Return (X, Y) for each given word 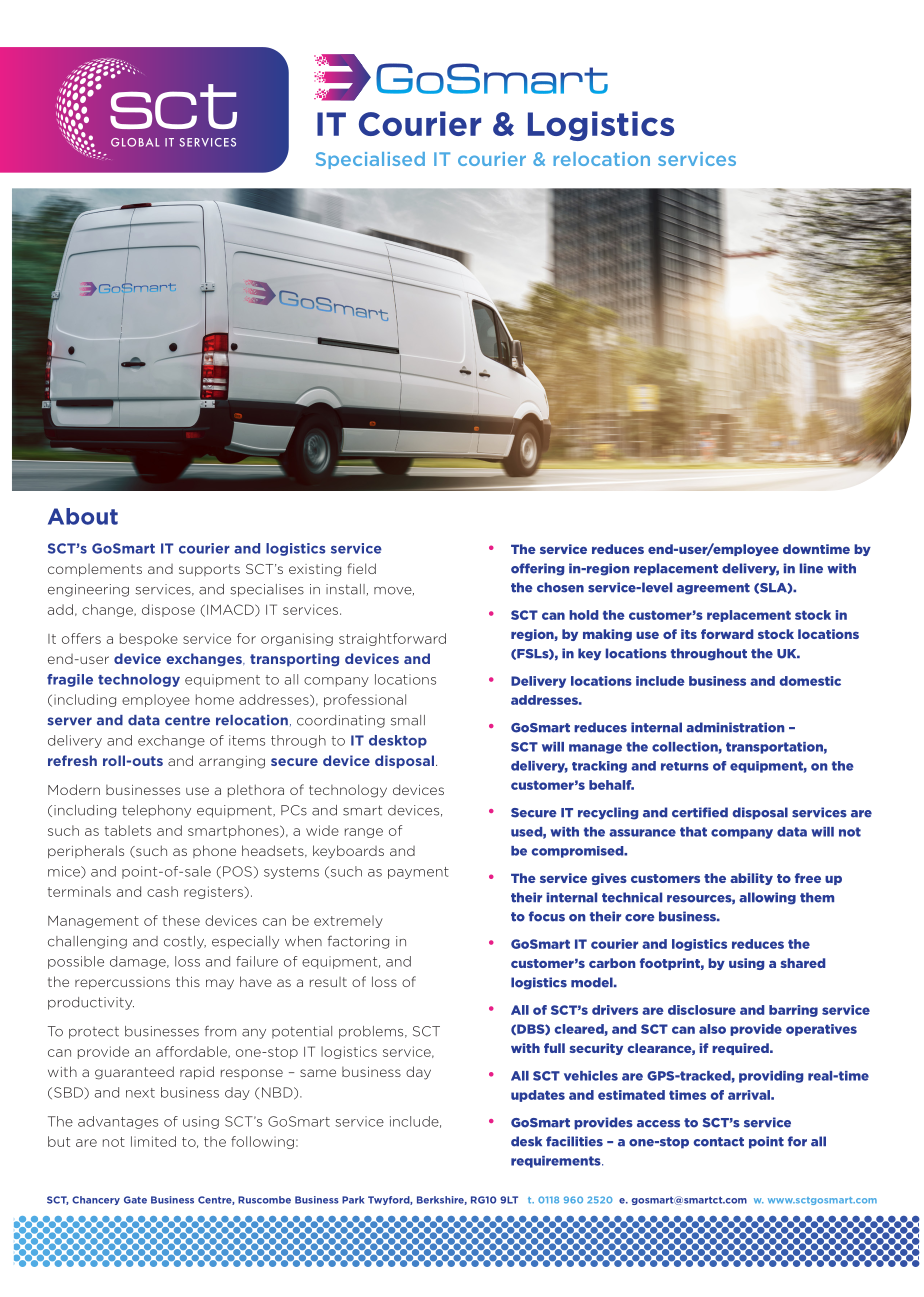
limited (153, 1141)
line (811, 568)
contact (718, 1142)
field (362, 568)
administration (735, 727)
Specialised (370, 160)
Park (353, 1200)
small (408, 720)
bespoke (149, 639)
